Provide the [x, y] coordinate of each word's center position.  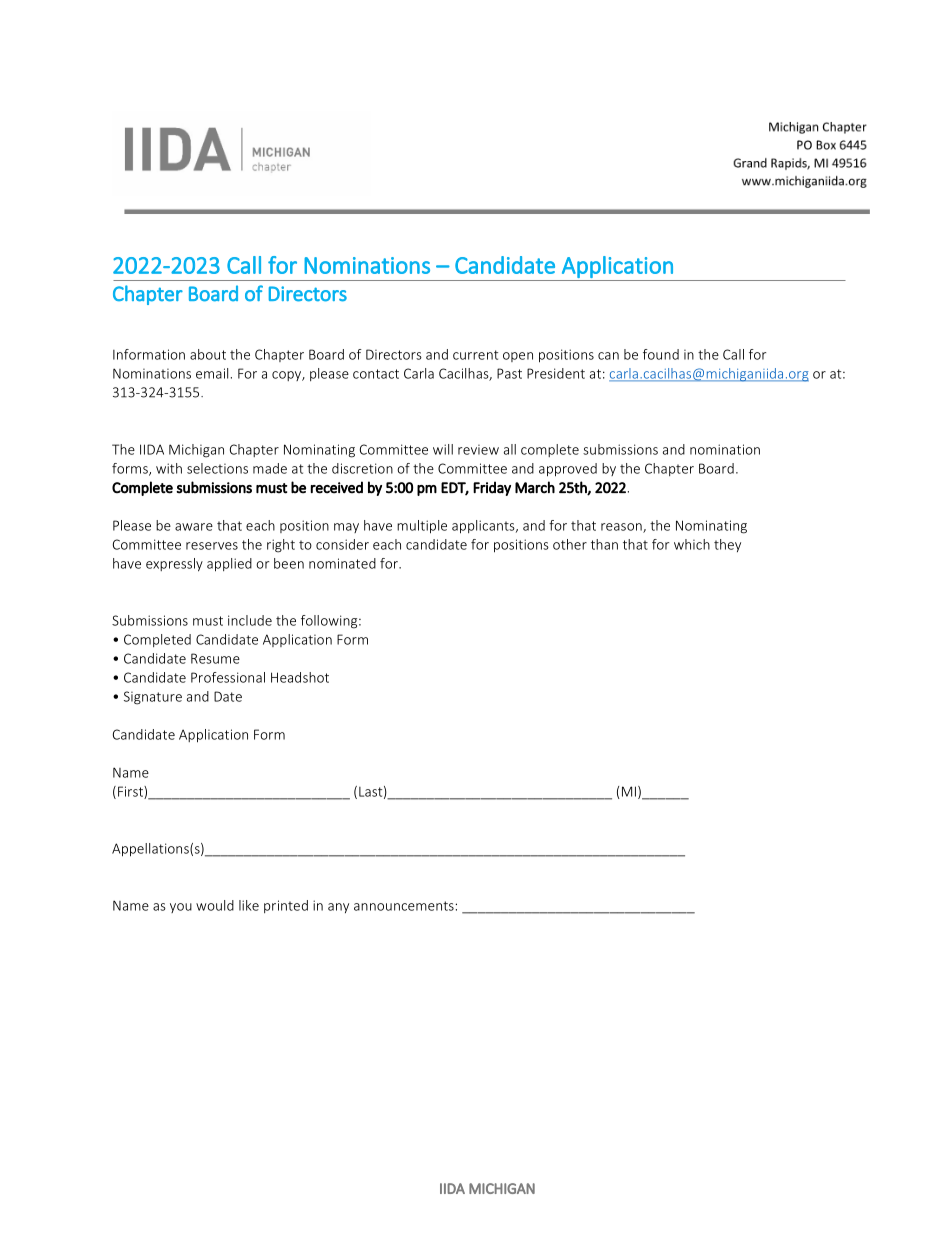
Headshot [300, 677]
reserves [212, 546]
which [692, 544]
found [661, 354]
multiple [422, 527]
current [475, 355]
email [212, 373]
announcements [405, 906]
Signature [153, 698]
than [604, 544]
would [215, 905]
